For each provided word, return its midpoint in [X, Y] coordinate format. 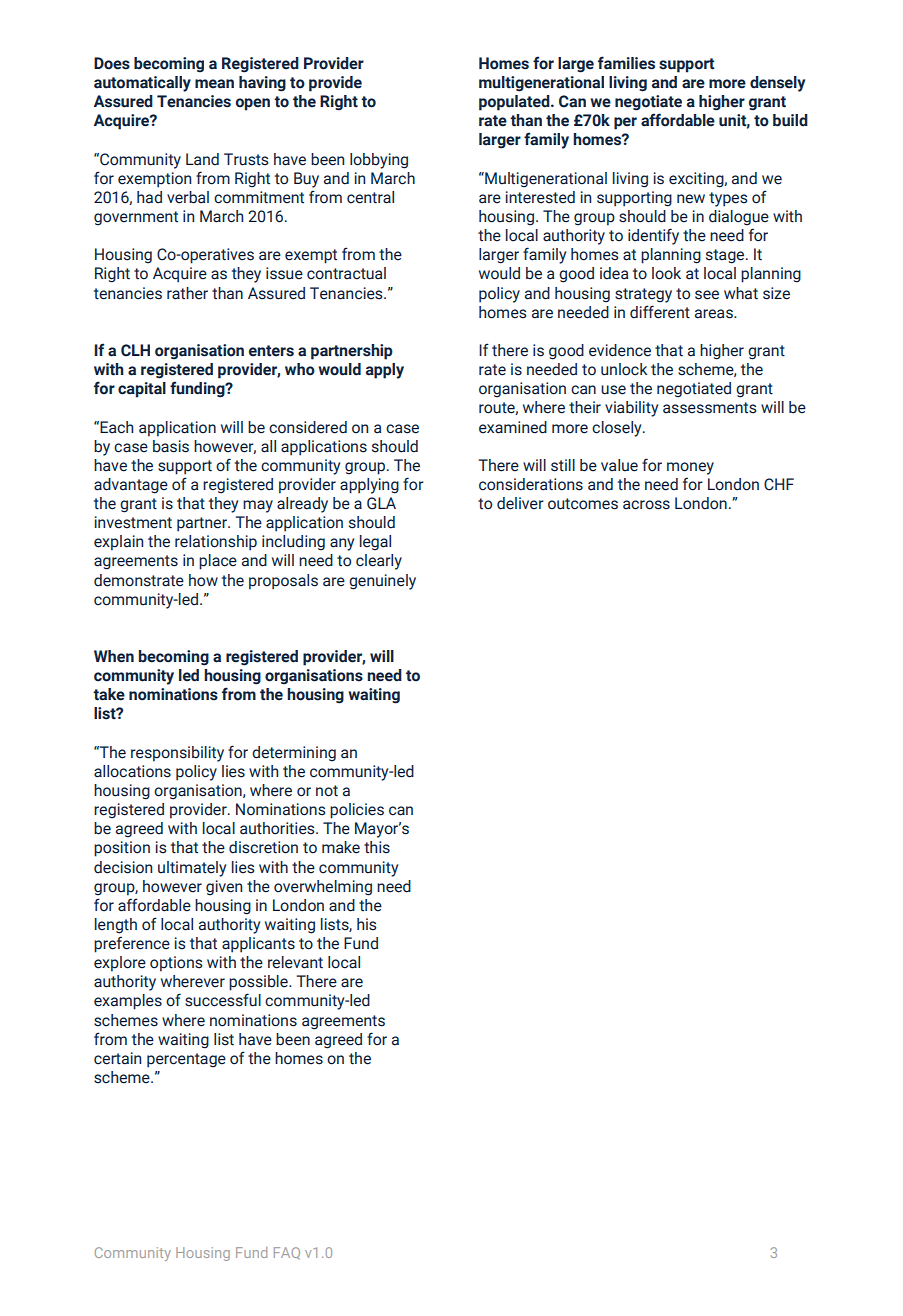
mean [214, 84]
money [690, 468]
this [377, 847]
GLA [381, 503]
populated [515, 103]
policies [357, 811]
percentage [186, 1060]
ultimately [192, 869]
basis [171, 446]
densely [777, 84]
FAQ [287, 1253]
